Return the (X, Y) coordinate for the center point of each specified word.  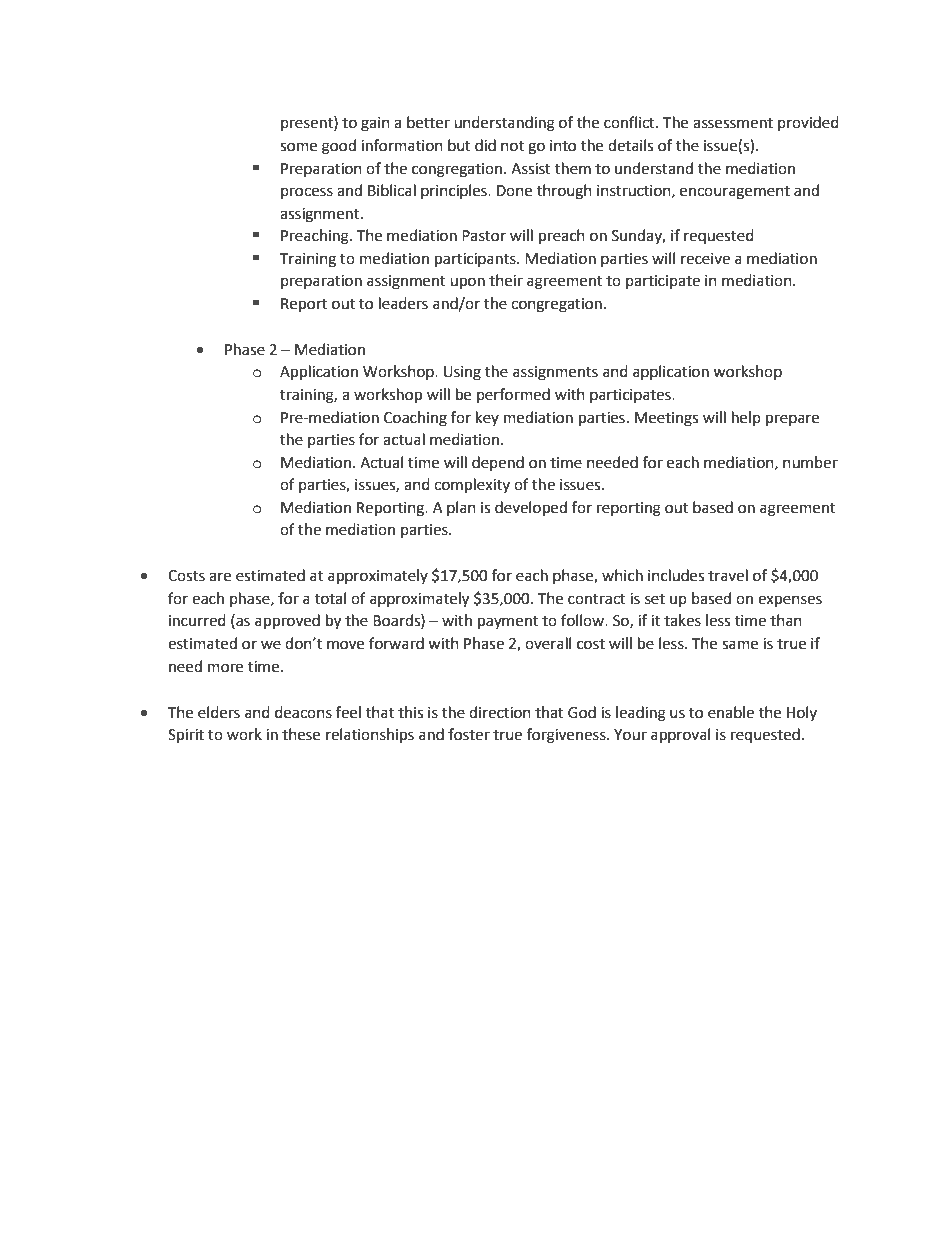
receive (705, 259)
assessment (733, 123)
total (330, 598)
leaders (403, 303)
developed (531, 509)
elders (219, 712)
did (485, 145)
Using (462, 373)
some (298, 147)
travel (728, 575)
